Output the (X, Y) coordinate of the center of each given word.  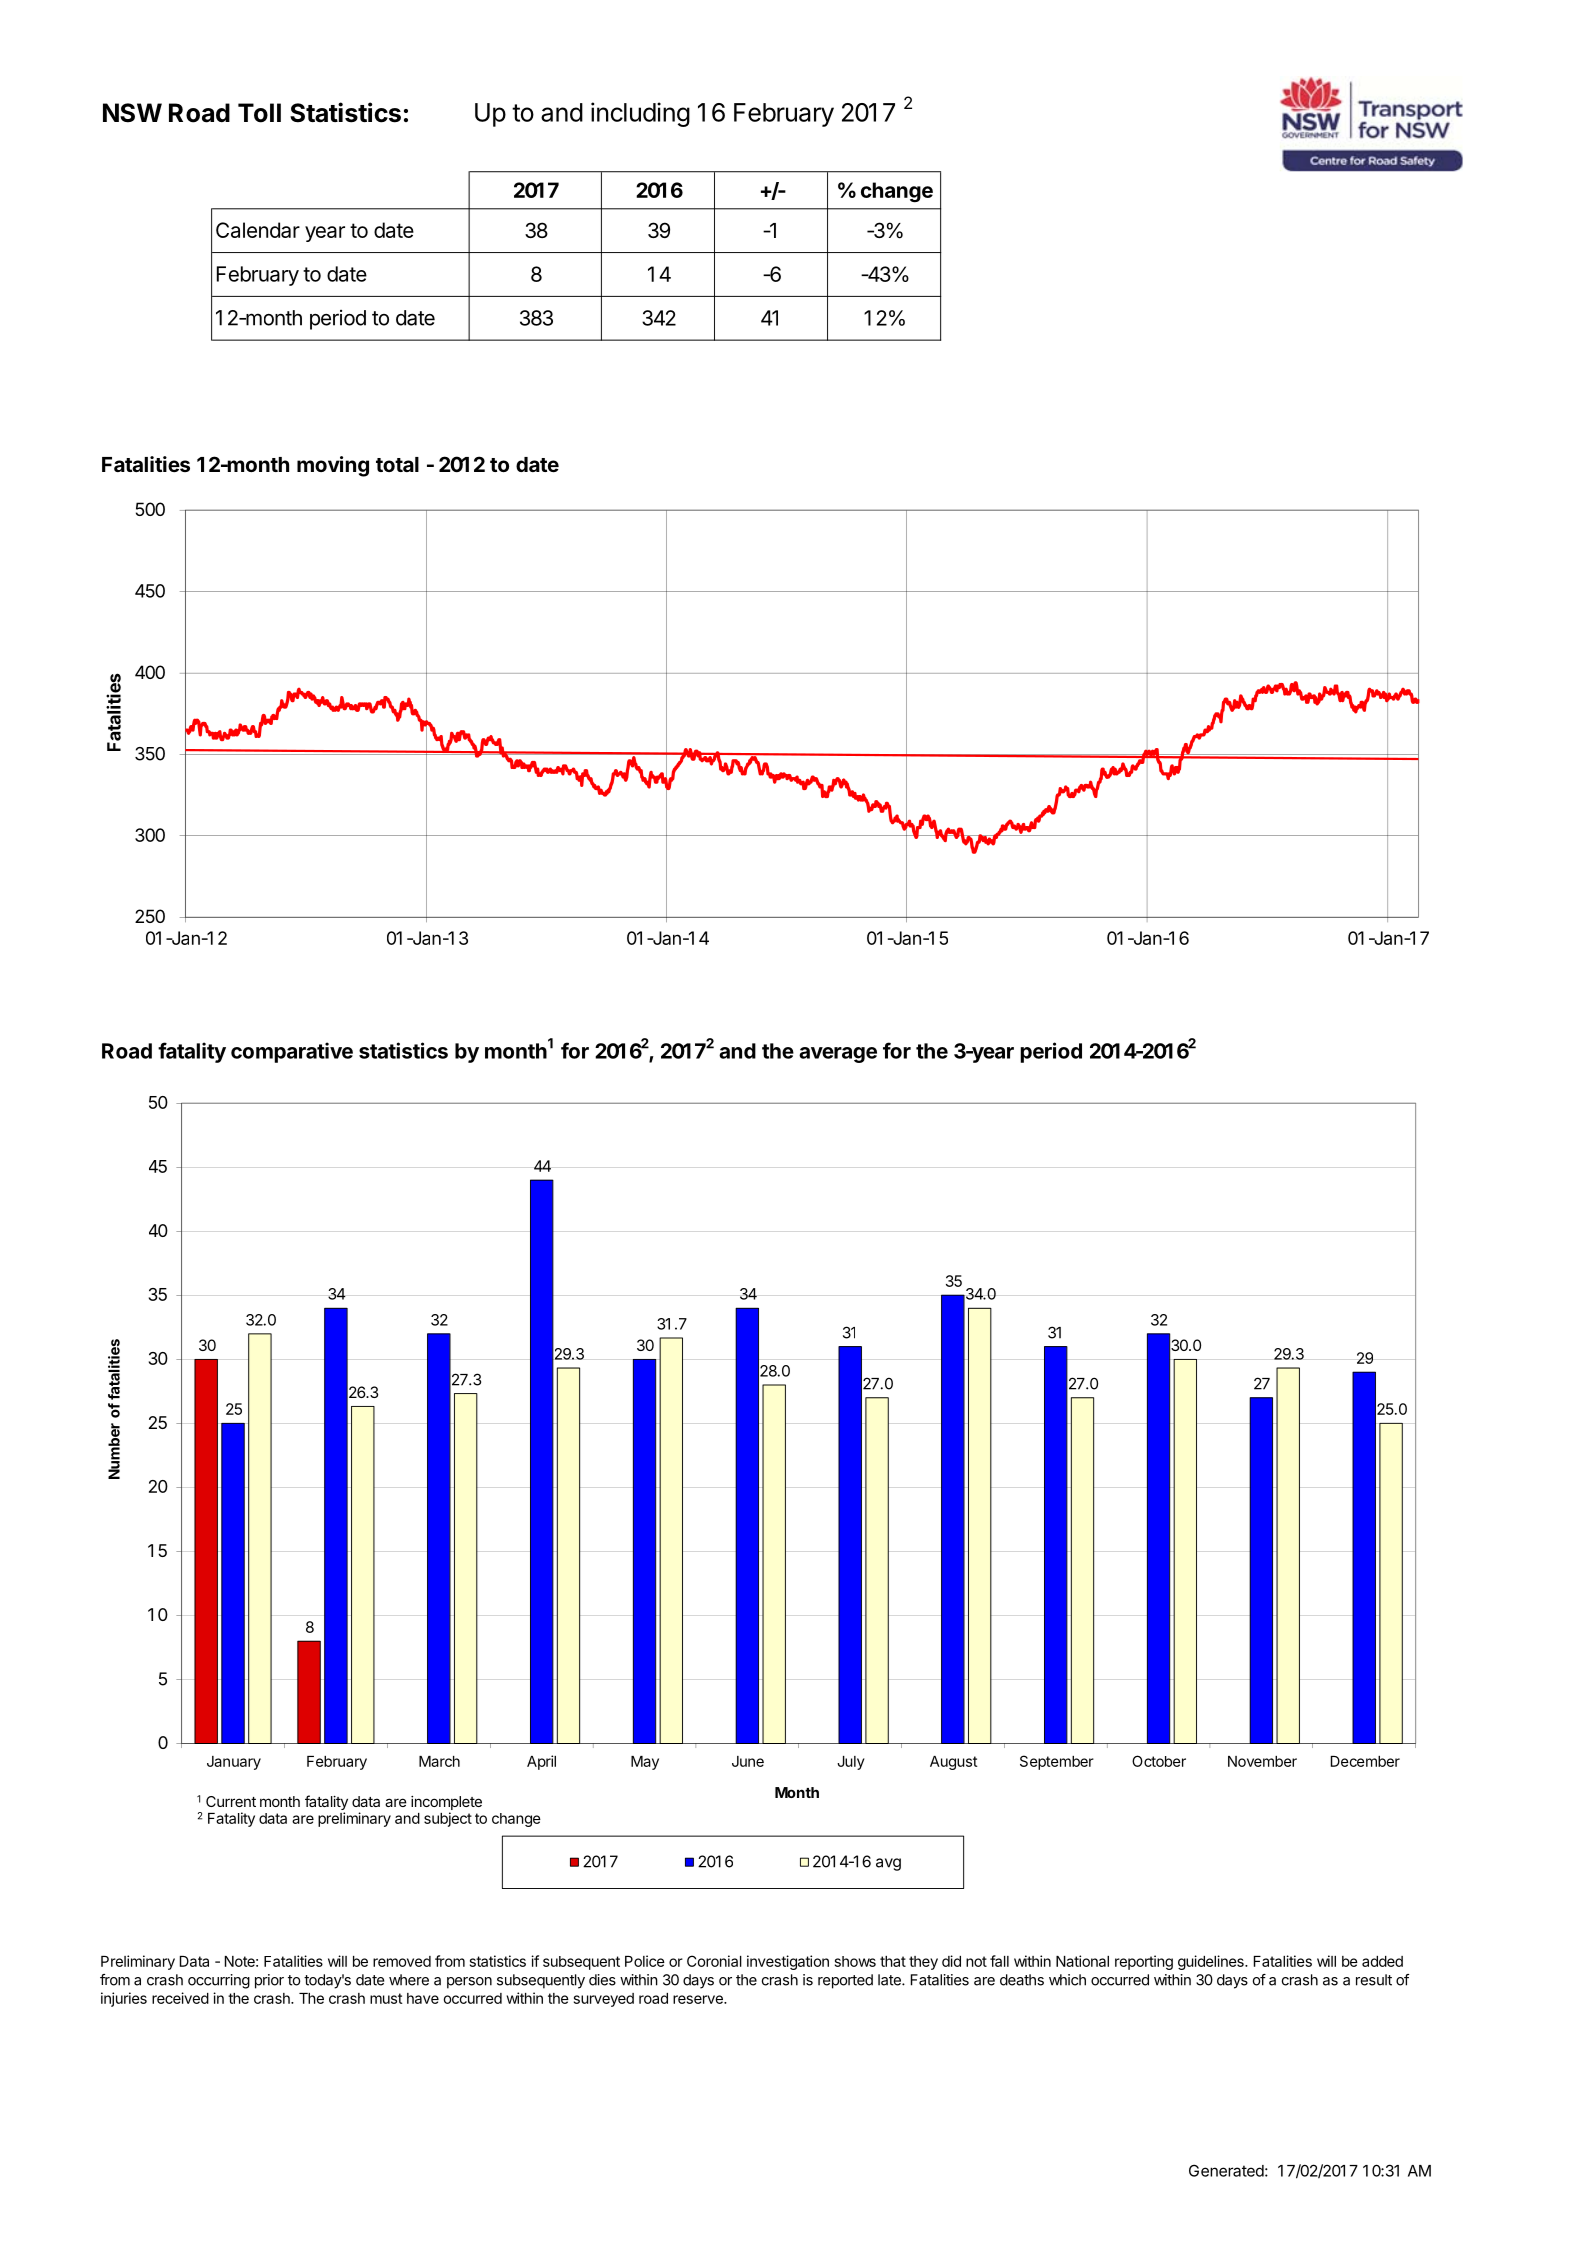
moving (333, 466)
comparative (292, 1052)
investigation (788, 1962)
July (851, 1763)
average (838, 1055)
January (234, 1763)
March (439, 1761)
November (1262, 1761)
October (1159, 1761)
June (748, 1761)
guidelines (1212, 1962)
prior (269, 1981)
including (640, 114)
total (397, 464)
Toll (259, 113)
